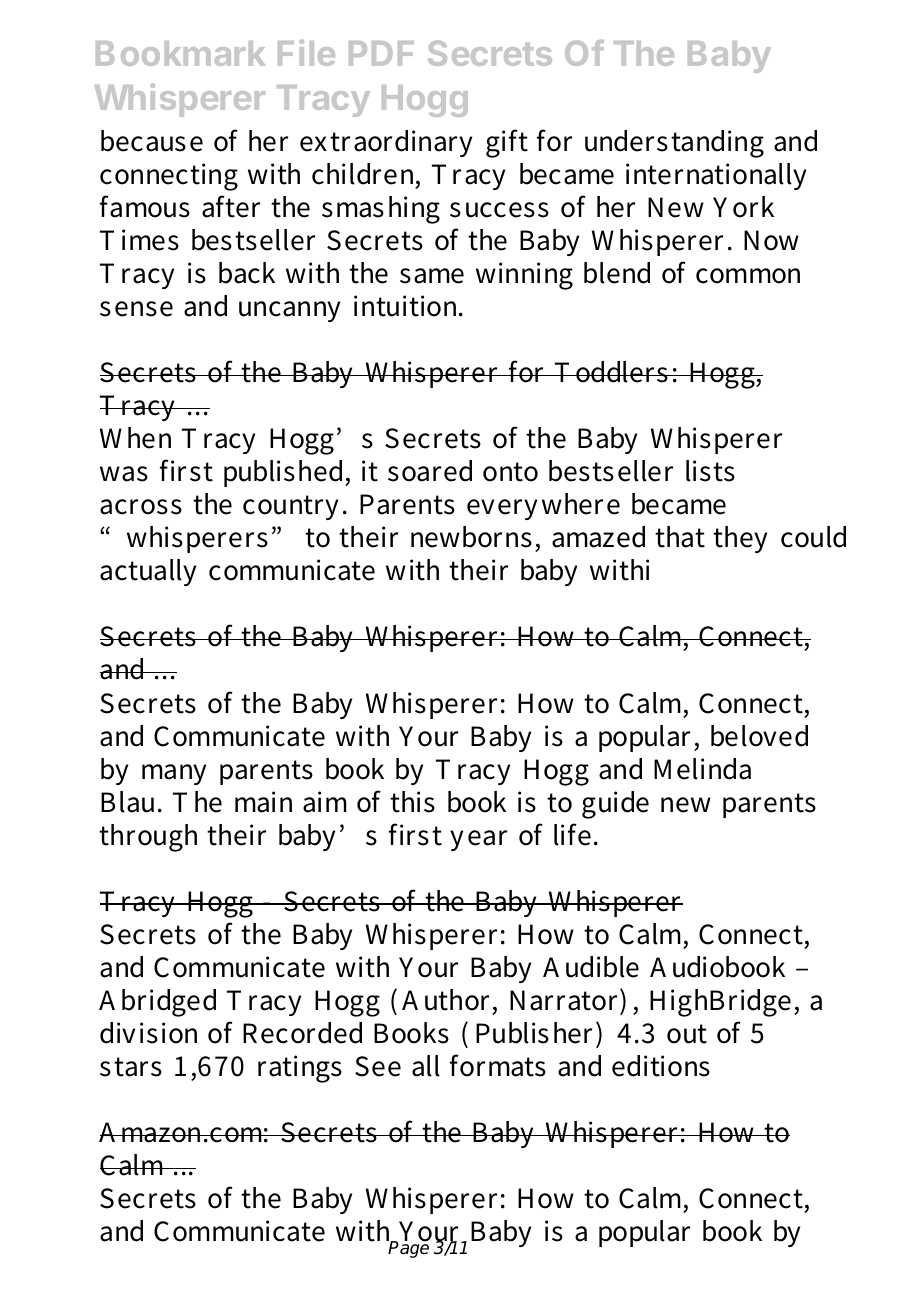  What do you see at coordinates (507, 143) in the screenshot?
I see `gift` at bounding box center [507, 143].
